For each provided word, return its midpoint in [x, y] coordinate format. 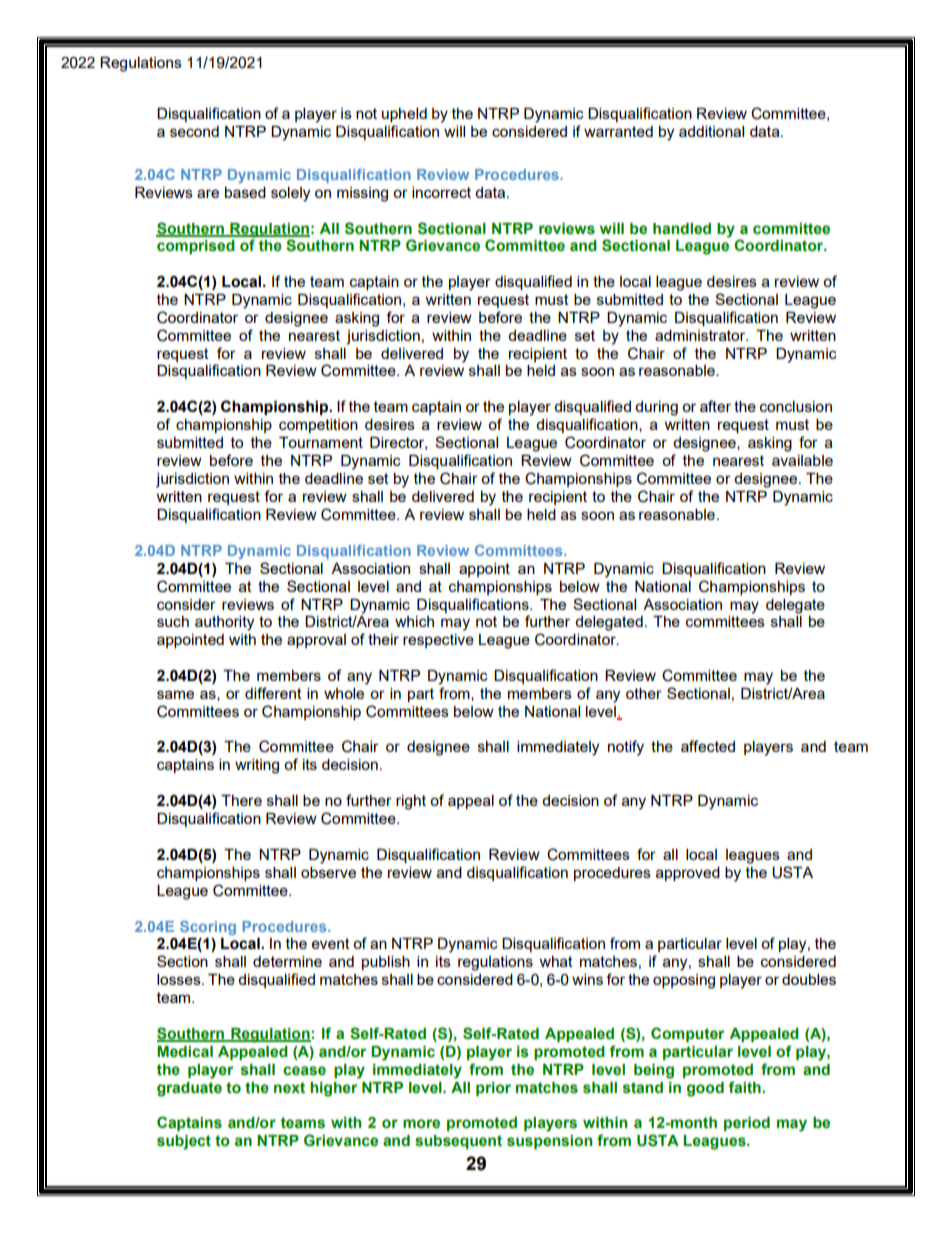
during [656, 408]
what [556, 961]
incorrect [441, 192]
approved [688, 874]
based [245, 192]
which [414, 621]
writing [257, 766]
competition [318, 426]
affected [708, 746]
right [411, 802]
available [802, 460]
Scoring [208, 928]
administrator [701, 335]
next [289, 1088]
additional [711, 131]
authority [224, 623]
